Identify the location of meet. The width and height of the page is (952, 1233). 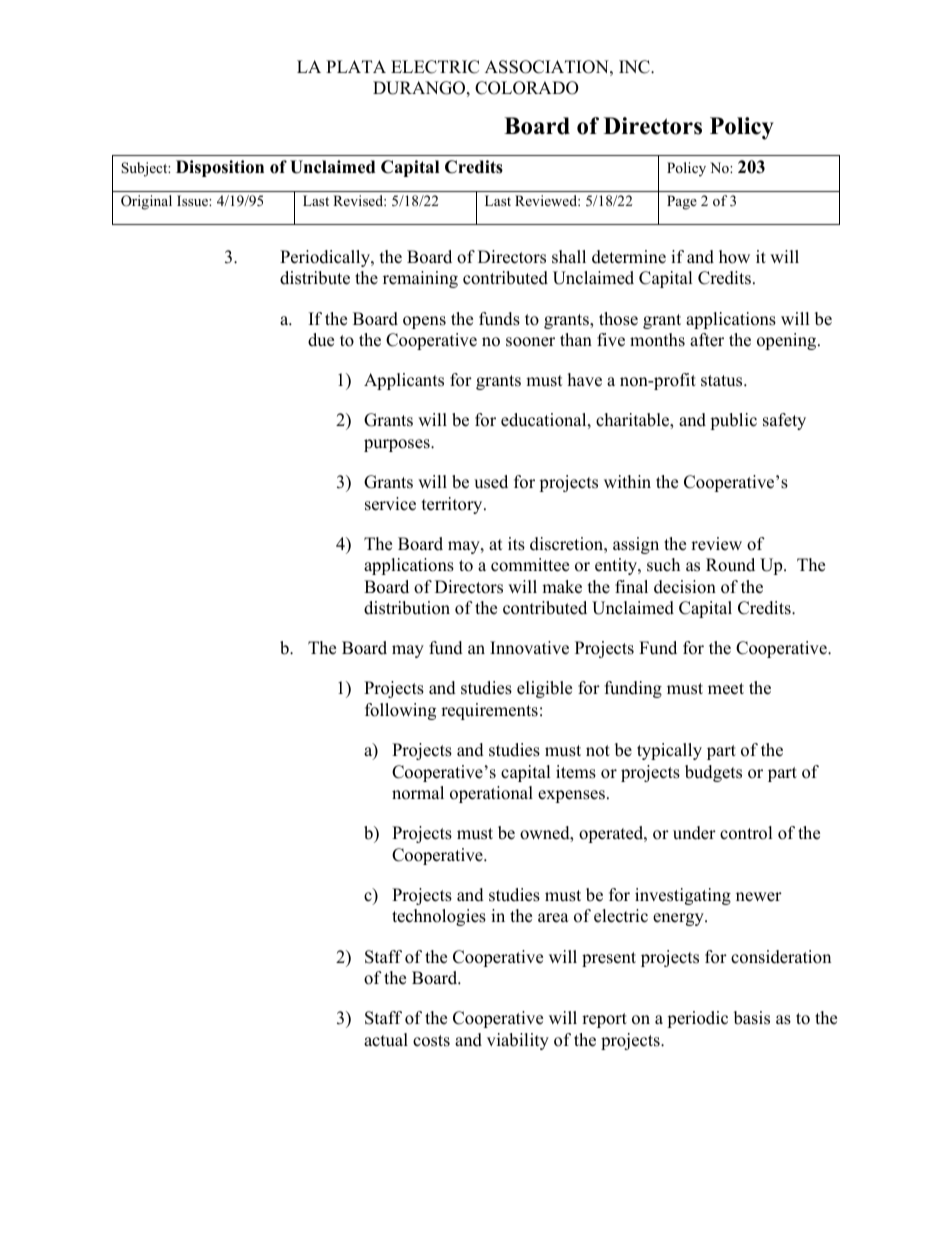
(726, 689).
